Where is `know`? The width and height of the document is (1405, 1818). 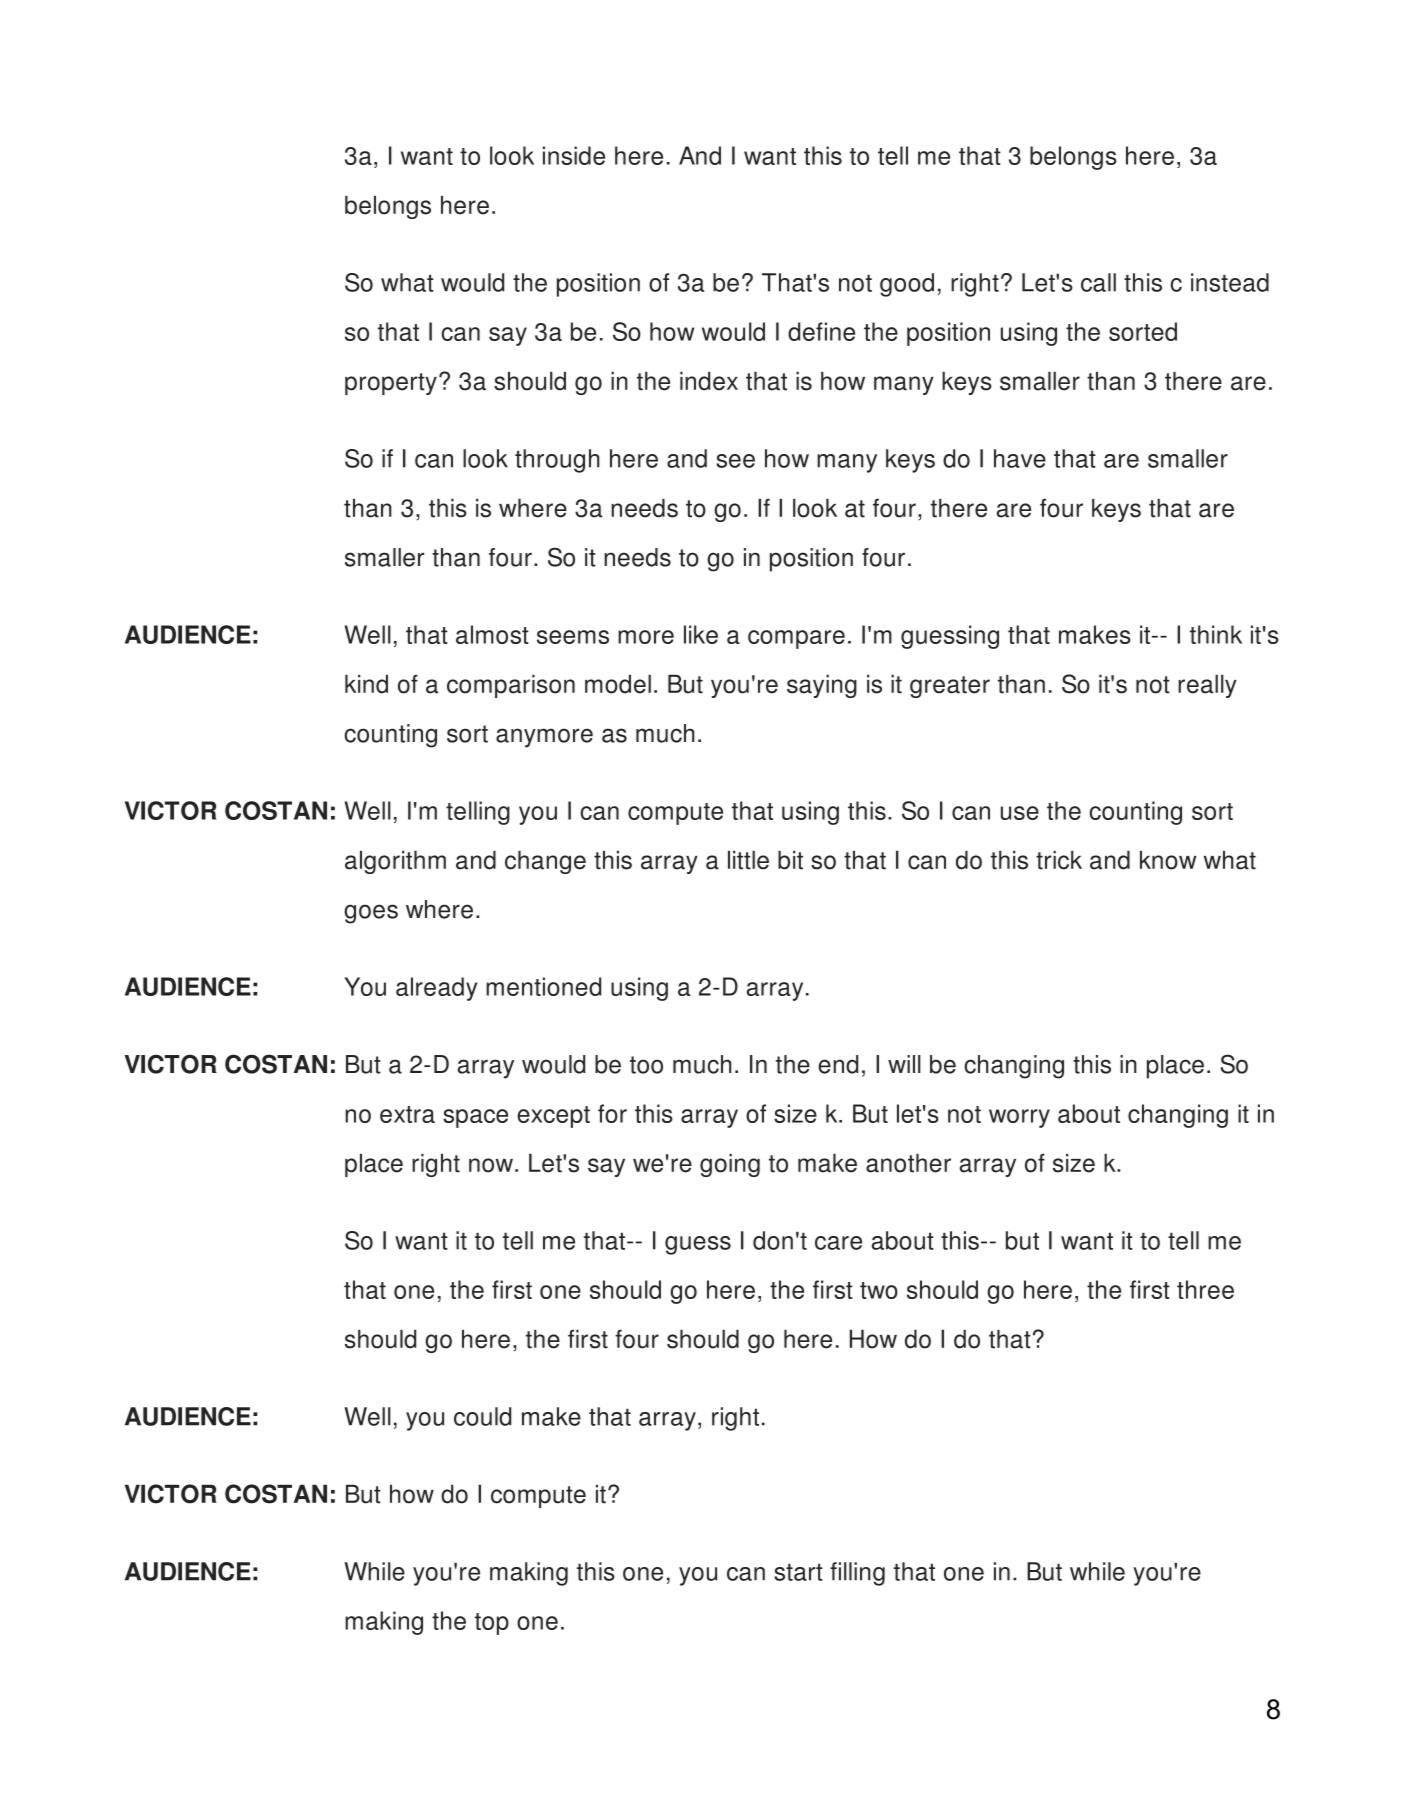
know is located at coordinates (1168, 860).
